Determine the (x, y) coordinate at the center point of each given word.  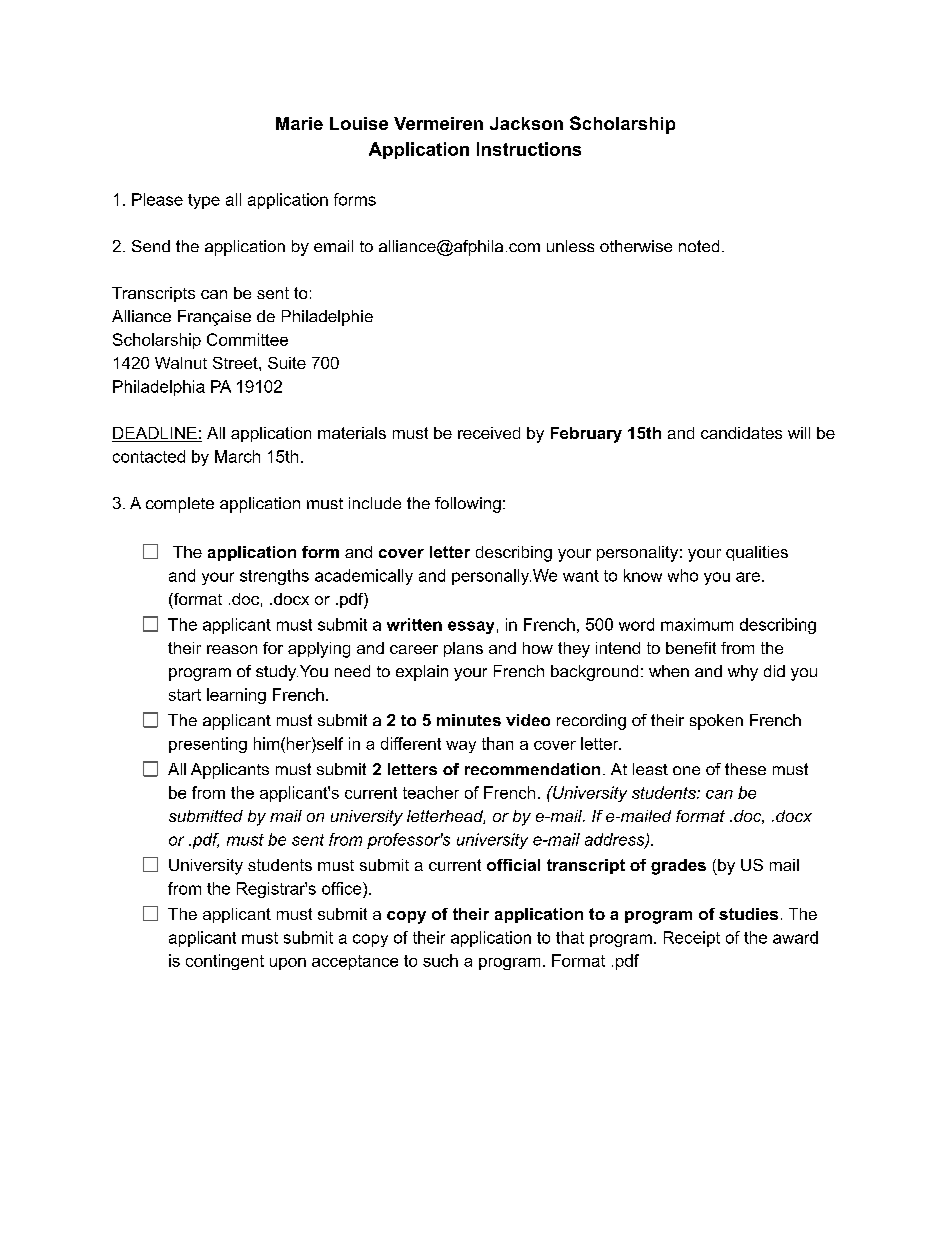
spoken (716, 722)
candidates (741, 433)
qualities (757, 553)
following (468, 505)
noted (699, 246)
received (489, 433)
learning (236, 696)
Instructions (529, 149)
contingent (225, 962)
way (461, 747)
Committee (247, 339)
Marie (299, 123)
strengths (274, 577)
